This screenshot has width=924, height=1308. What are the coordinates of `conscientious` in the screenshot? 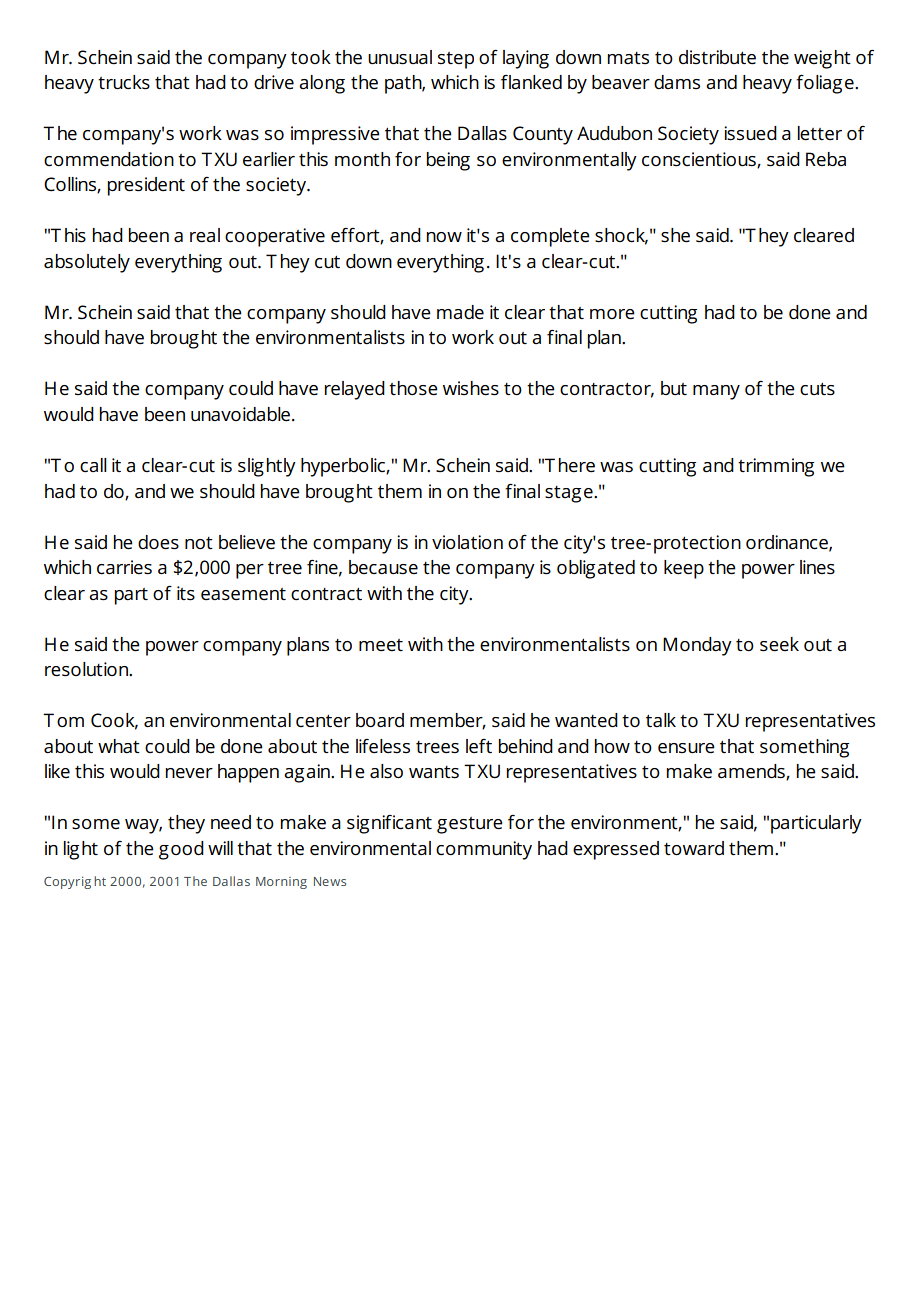 It's located at (700, 160).
